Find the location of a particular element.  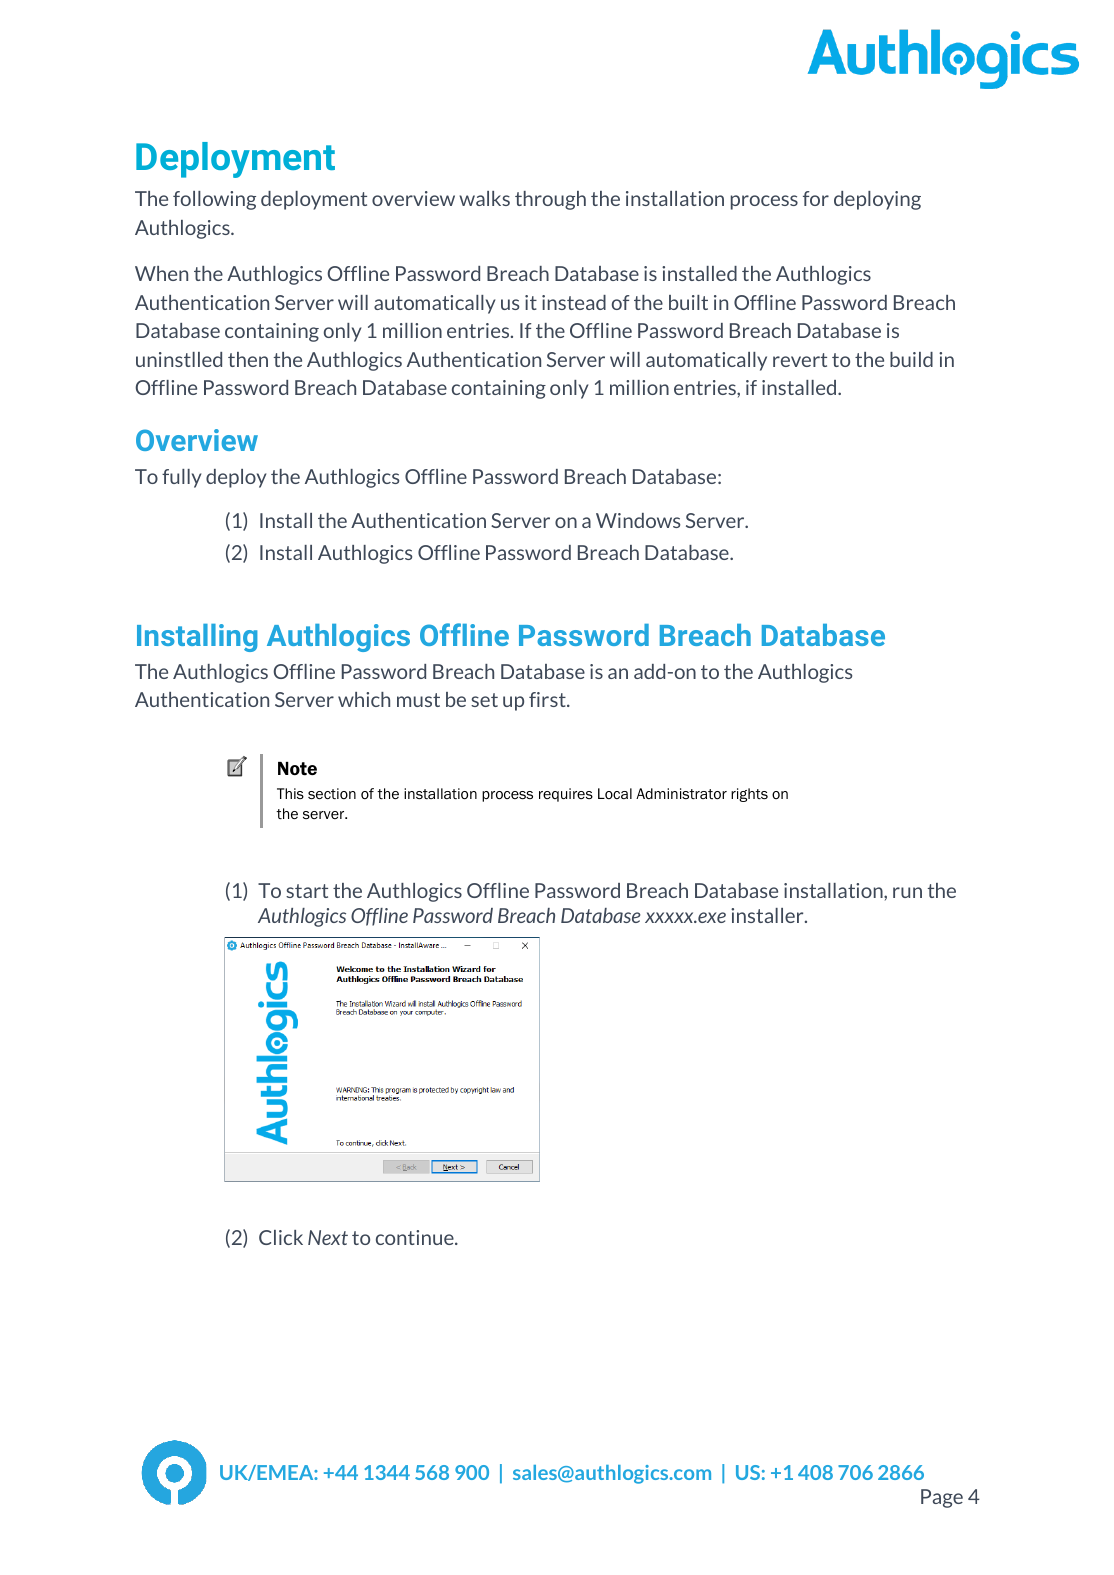

Click is located at coordinates (281, 1237).
